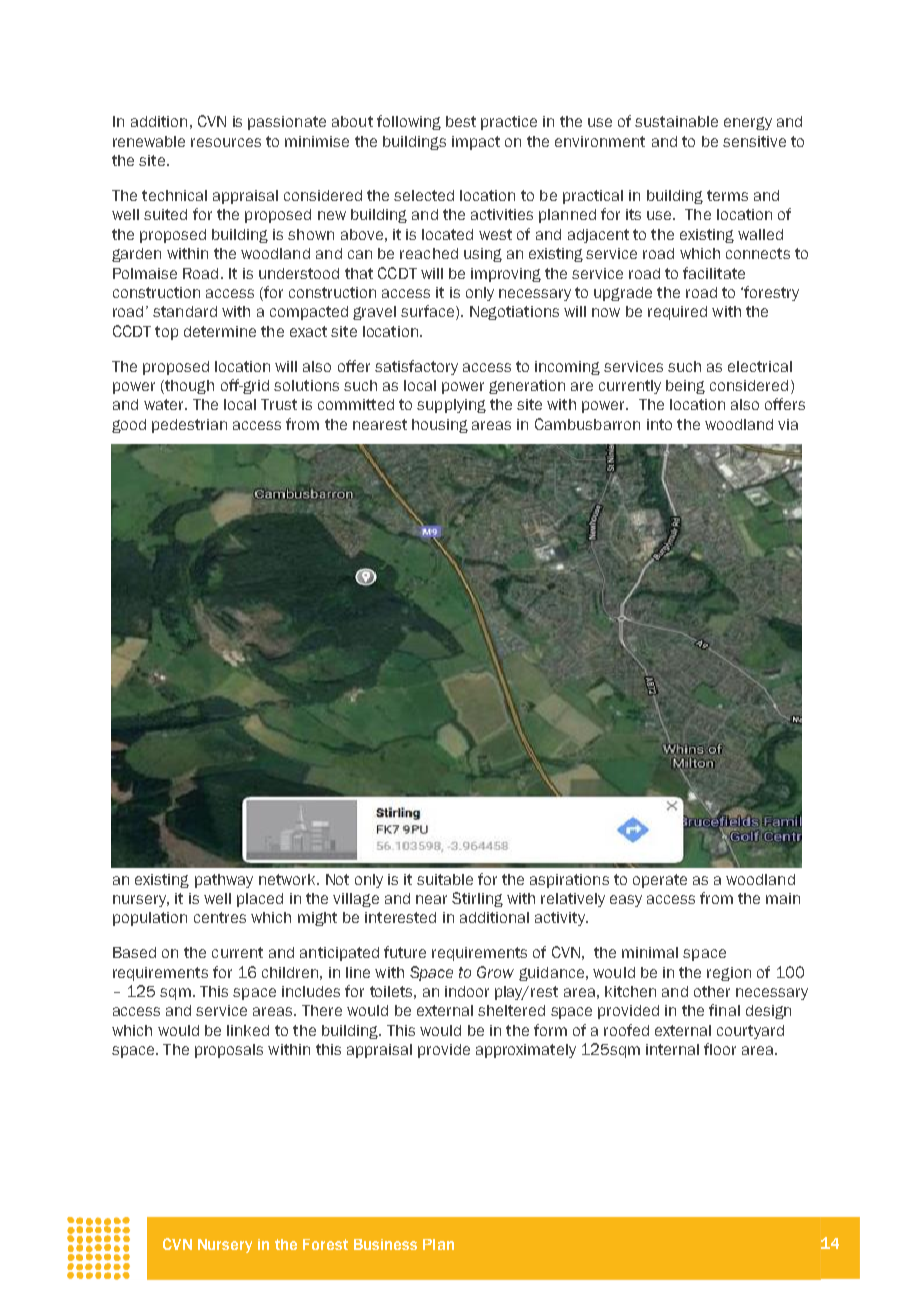 The image size is (924, 1308). Describe the element at coordinates (451, 406) in the page. I see `supplying` at that location.
